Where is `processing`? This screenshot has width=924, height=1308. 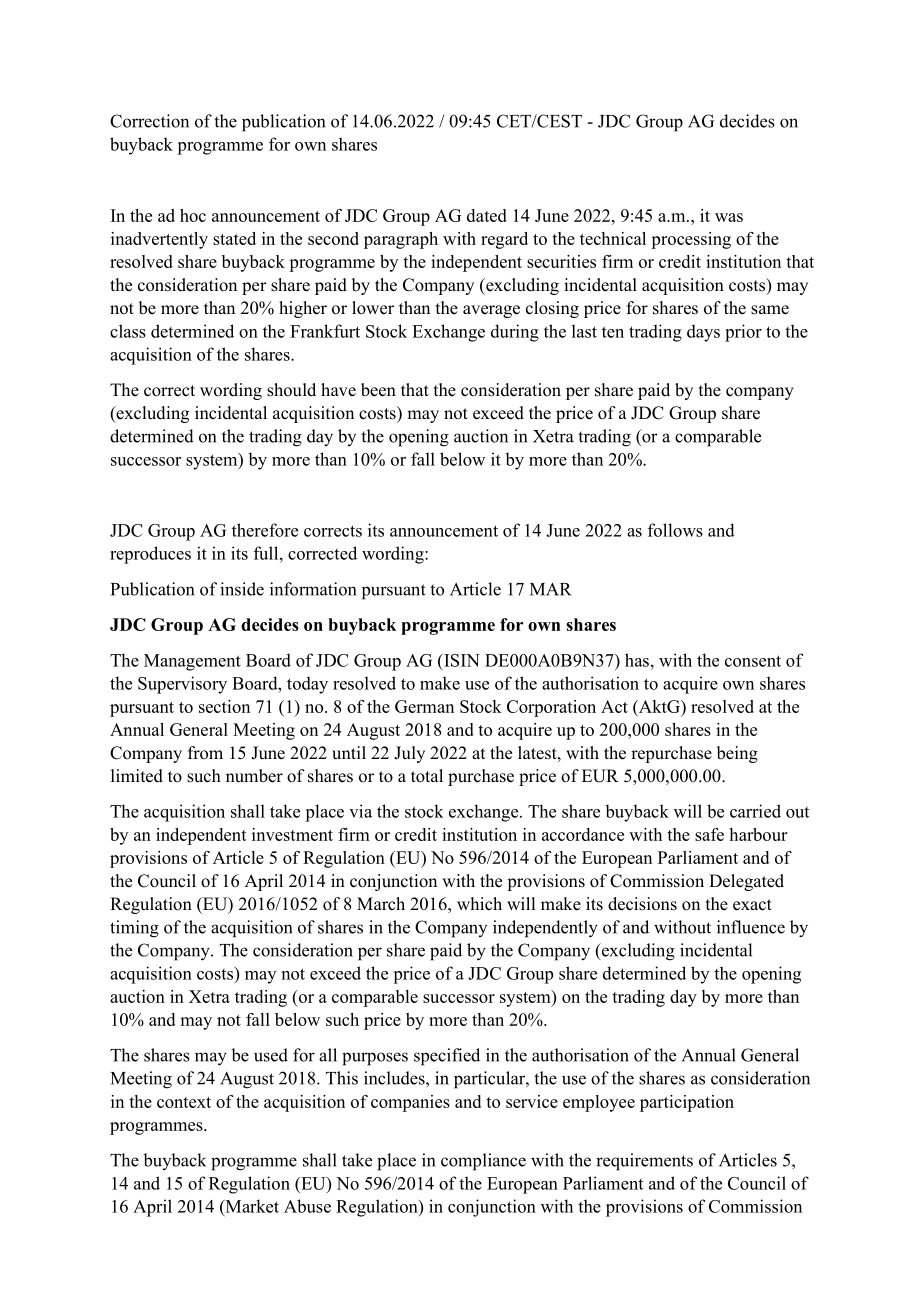 processing is located at coordinates (691, 240).
